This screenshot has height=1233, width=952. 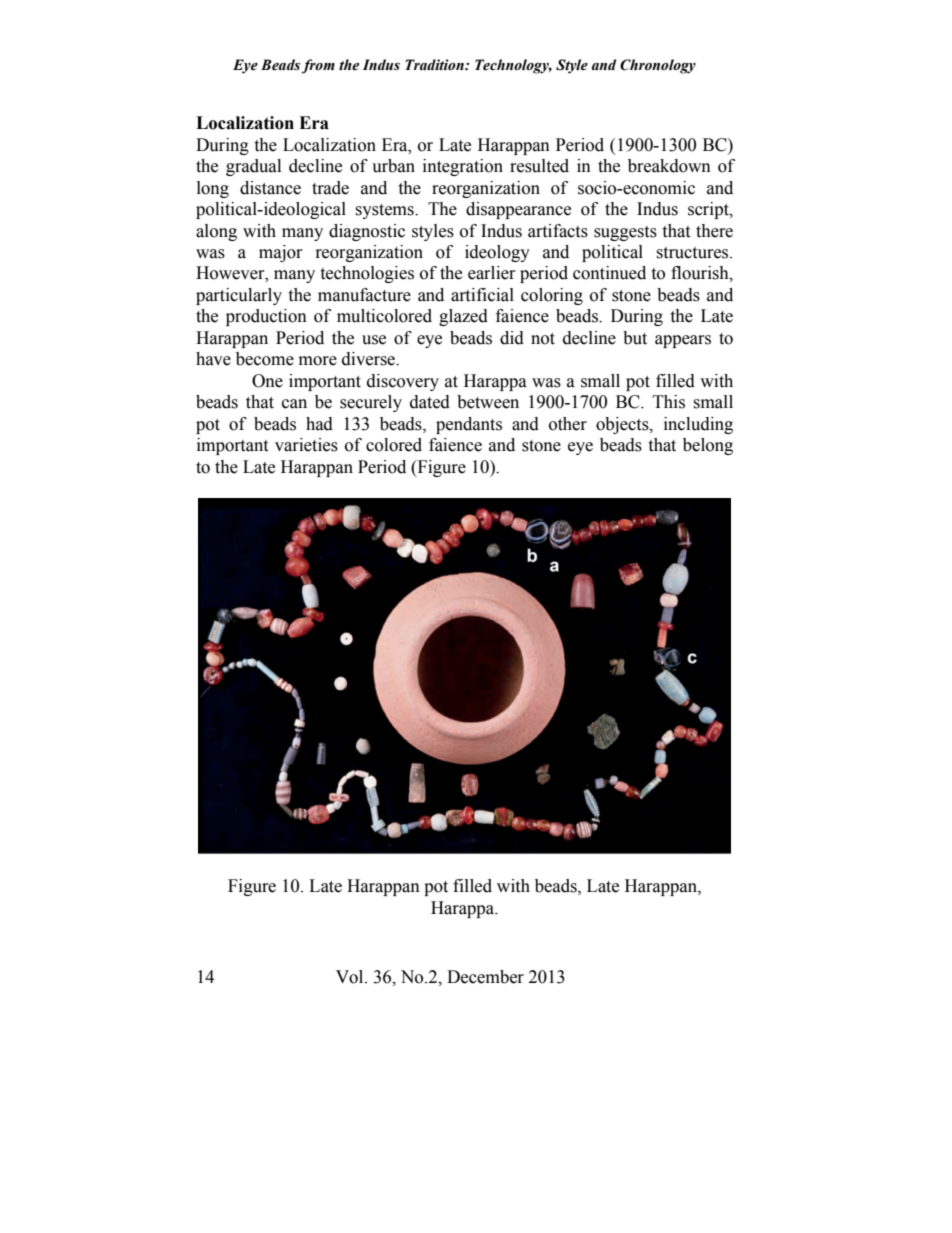 I want to click on Tradition, so click(x=435, y=65).
